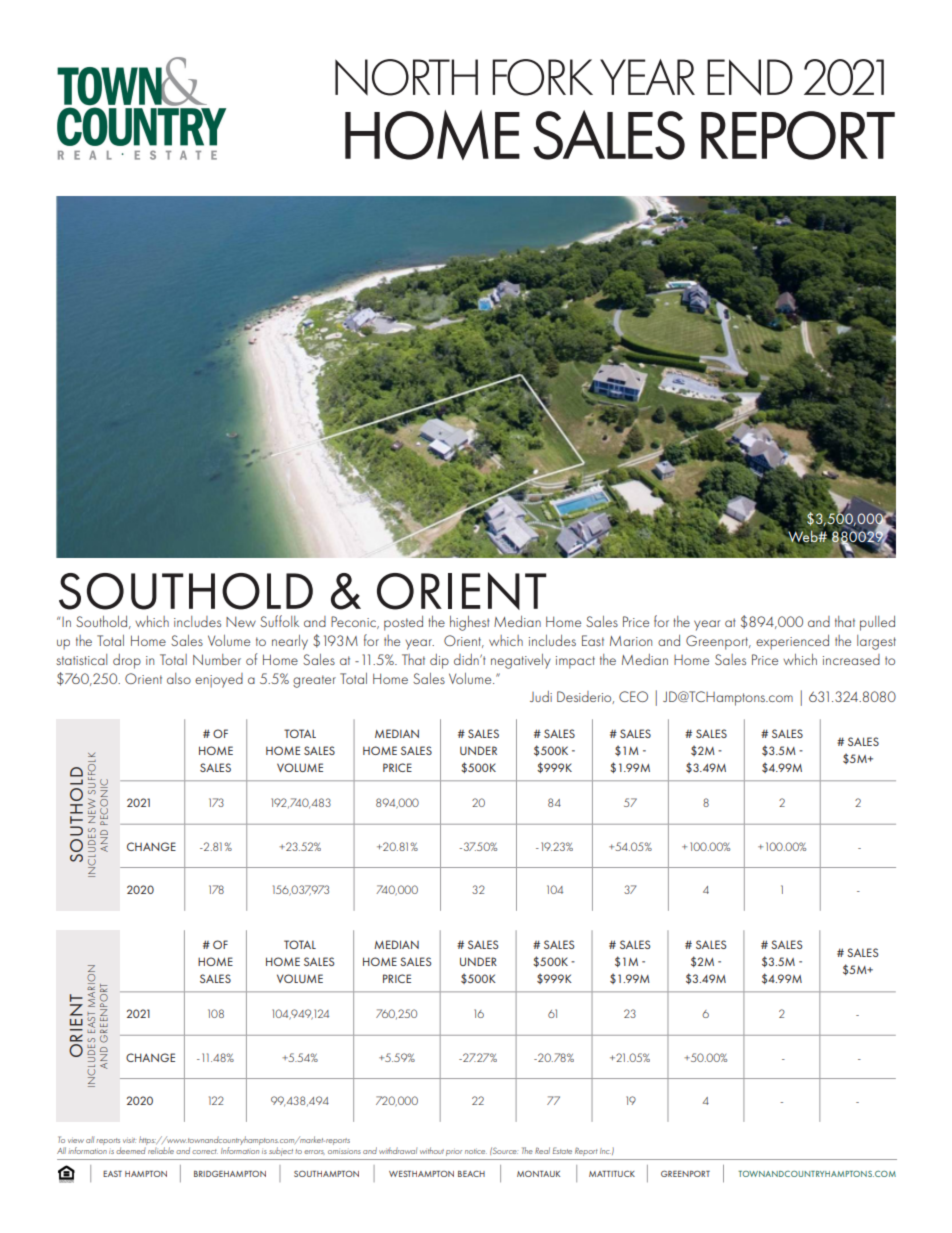 The image size is (952, 1233). I want to click on notice, so click(476, 1151).
